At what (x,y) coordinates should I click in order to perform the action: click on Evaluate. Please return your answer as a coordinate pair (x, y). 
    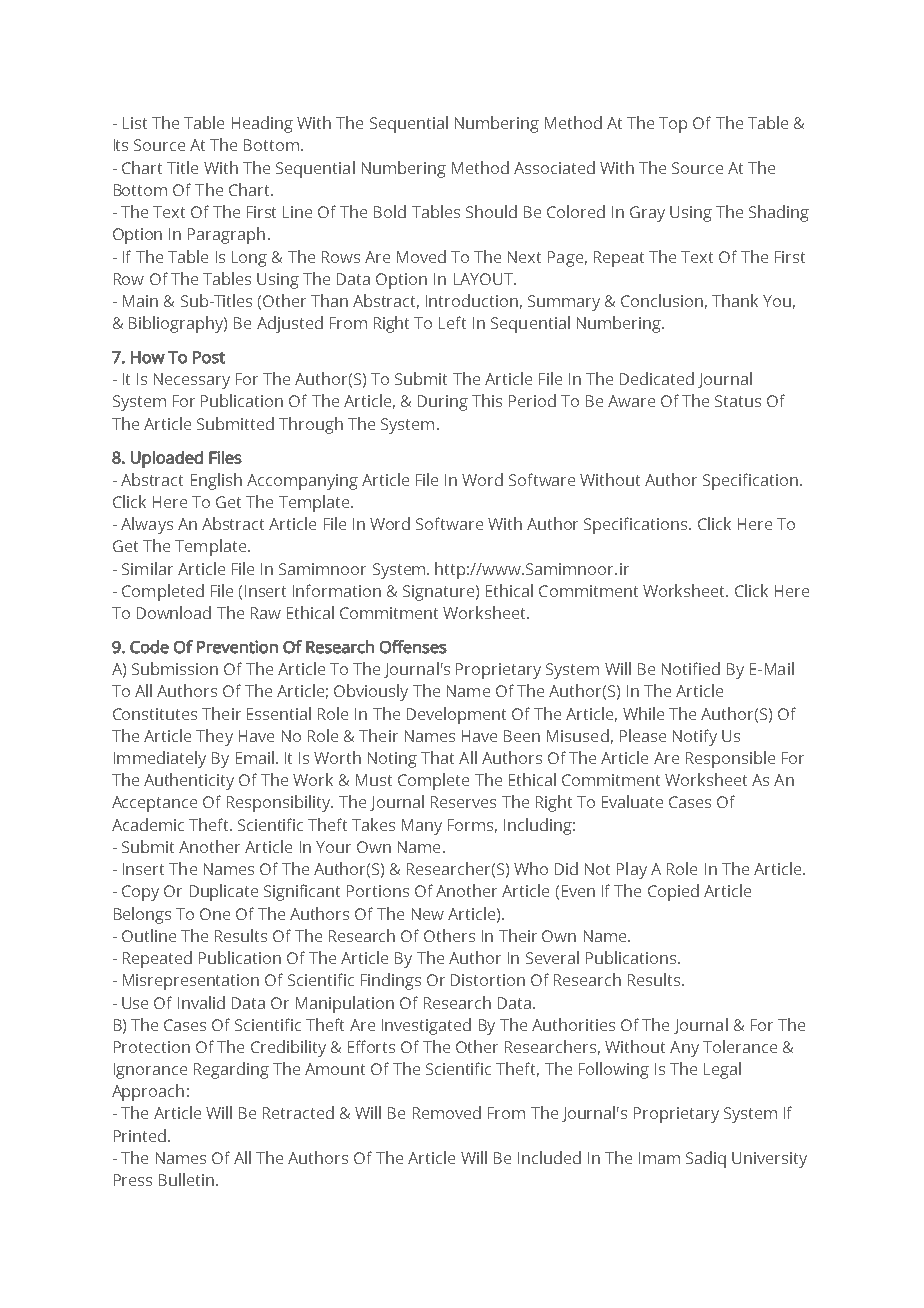
    Looking at the image, I should click on (632, 801).
